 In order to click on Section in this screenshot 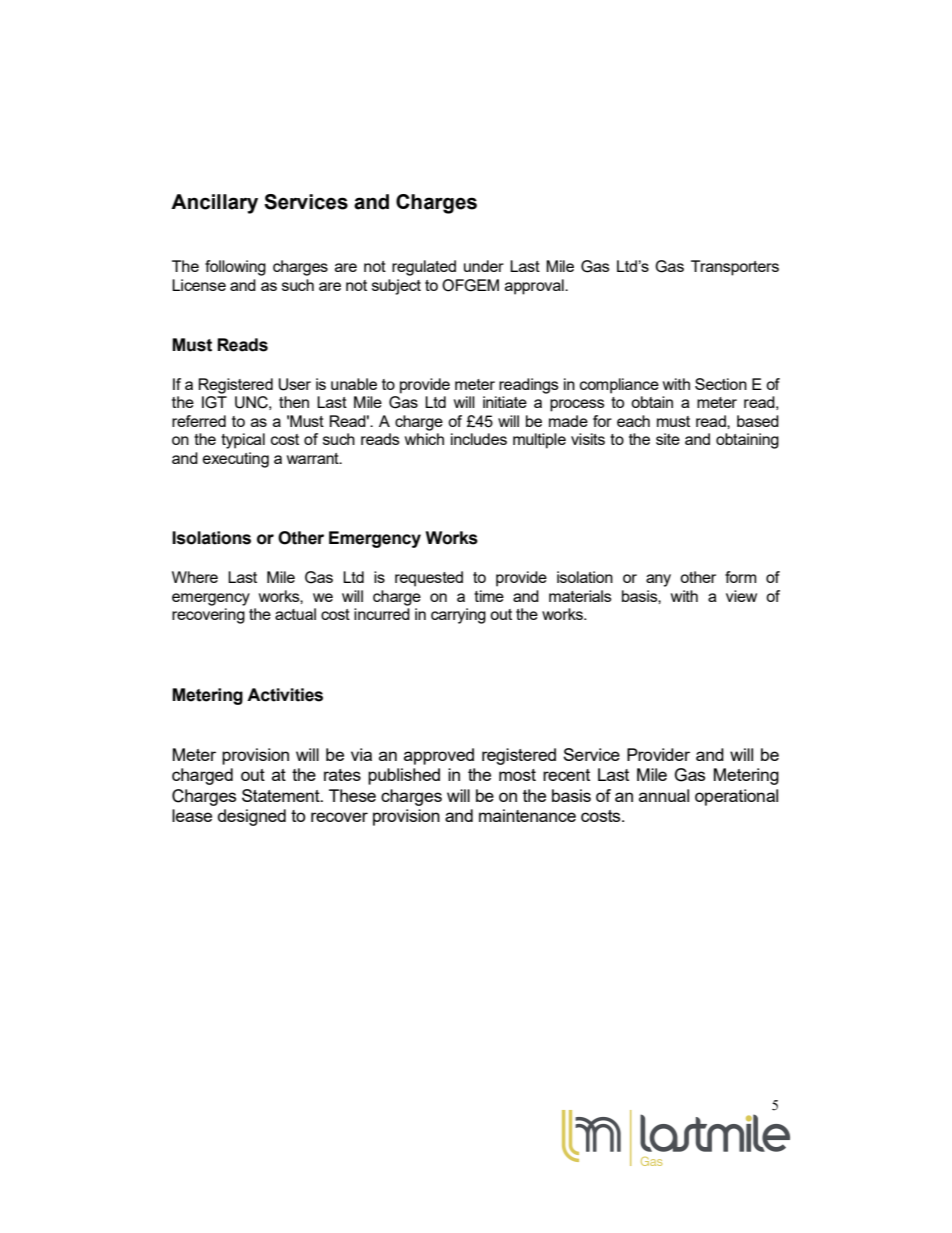, I will do `click(721, 384)`.
